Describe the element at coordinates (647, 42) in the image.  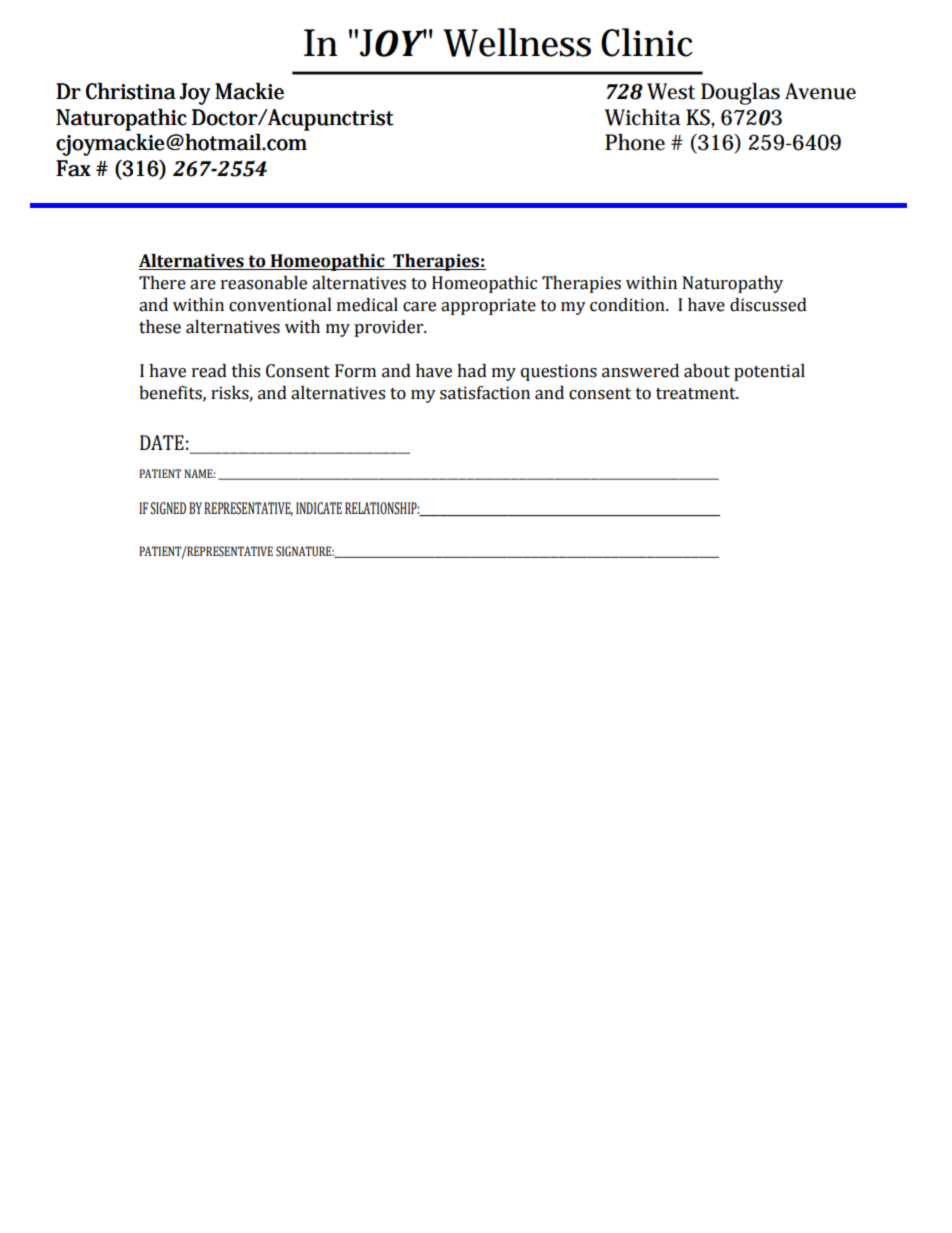
I see `Clinic` at that location.
